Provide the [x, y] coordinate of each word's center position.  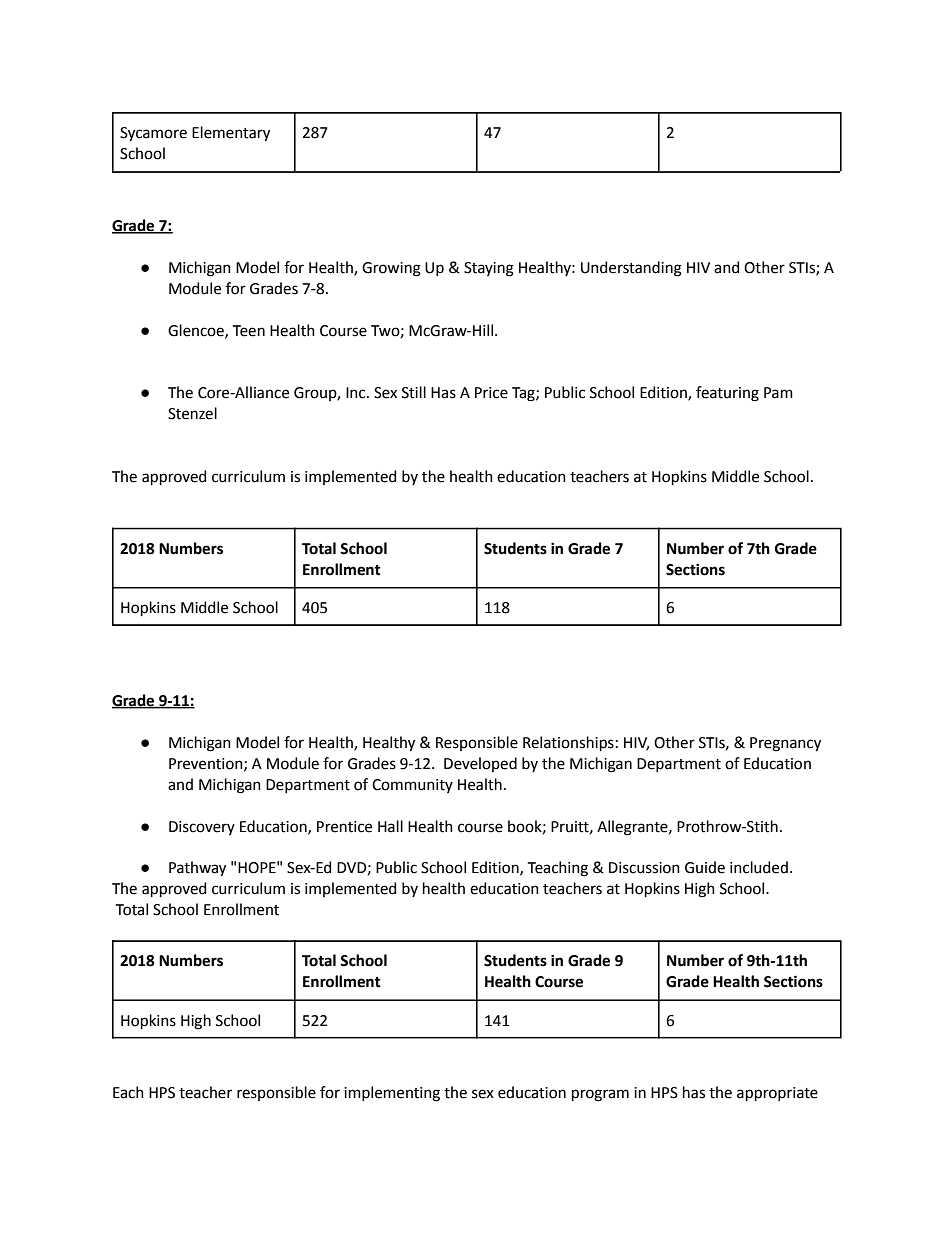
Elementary [231, 134]
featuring [727, 394]
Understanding [631, 269]
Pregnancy [785, 744]
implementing [392, 1094]
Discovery [202, 828]
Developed [480, 764]
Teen [249, 331]
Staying [489, 269]
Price [491, 393]
